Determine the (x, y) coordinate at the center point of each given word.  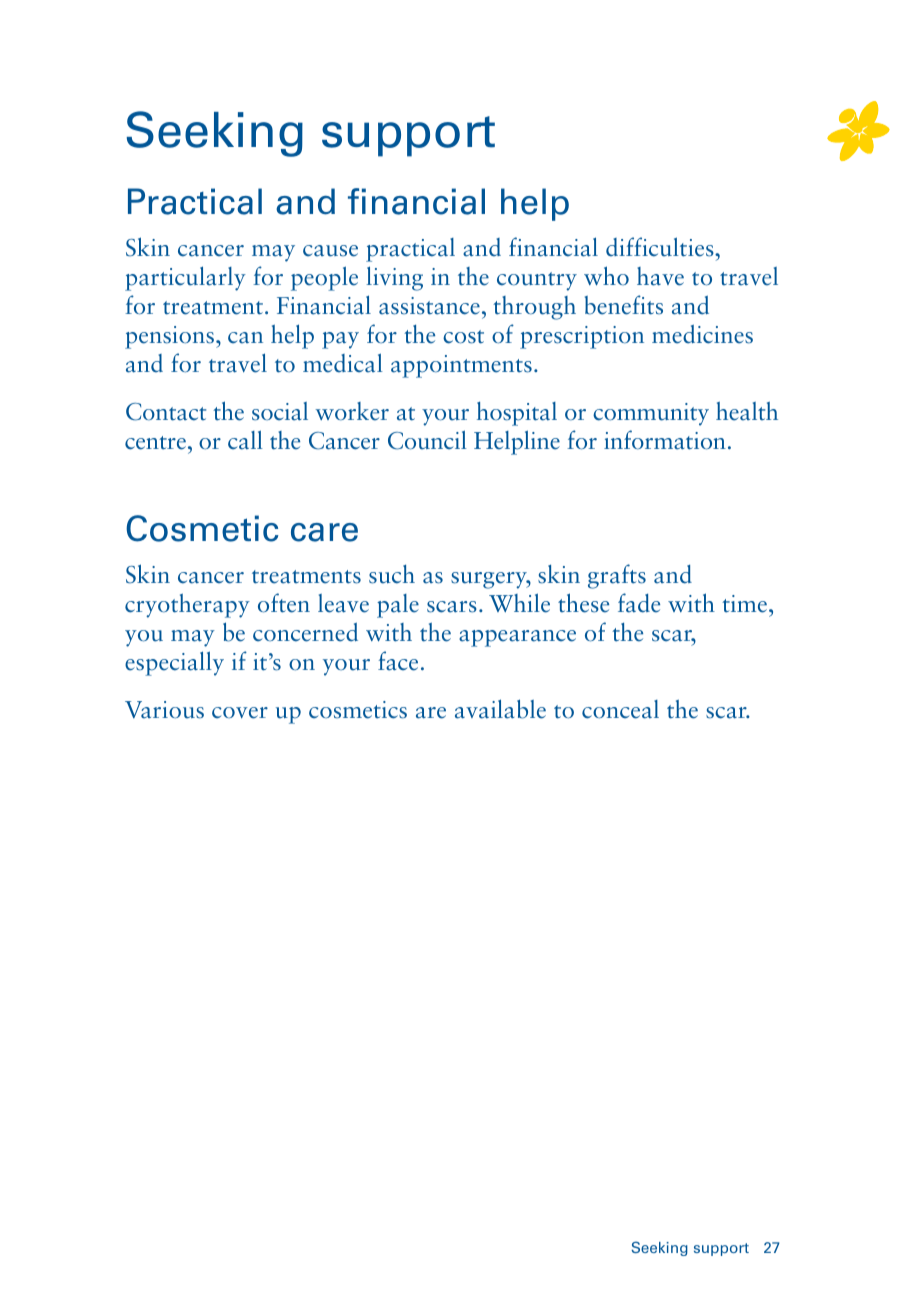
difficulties (661, 247)
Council (427, 440)
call (245, 440)
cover (240, 713)
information (665, 440)
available (500, 709)
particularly (185, 278)
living (394, 278)
